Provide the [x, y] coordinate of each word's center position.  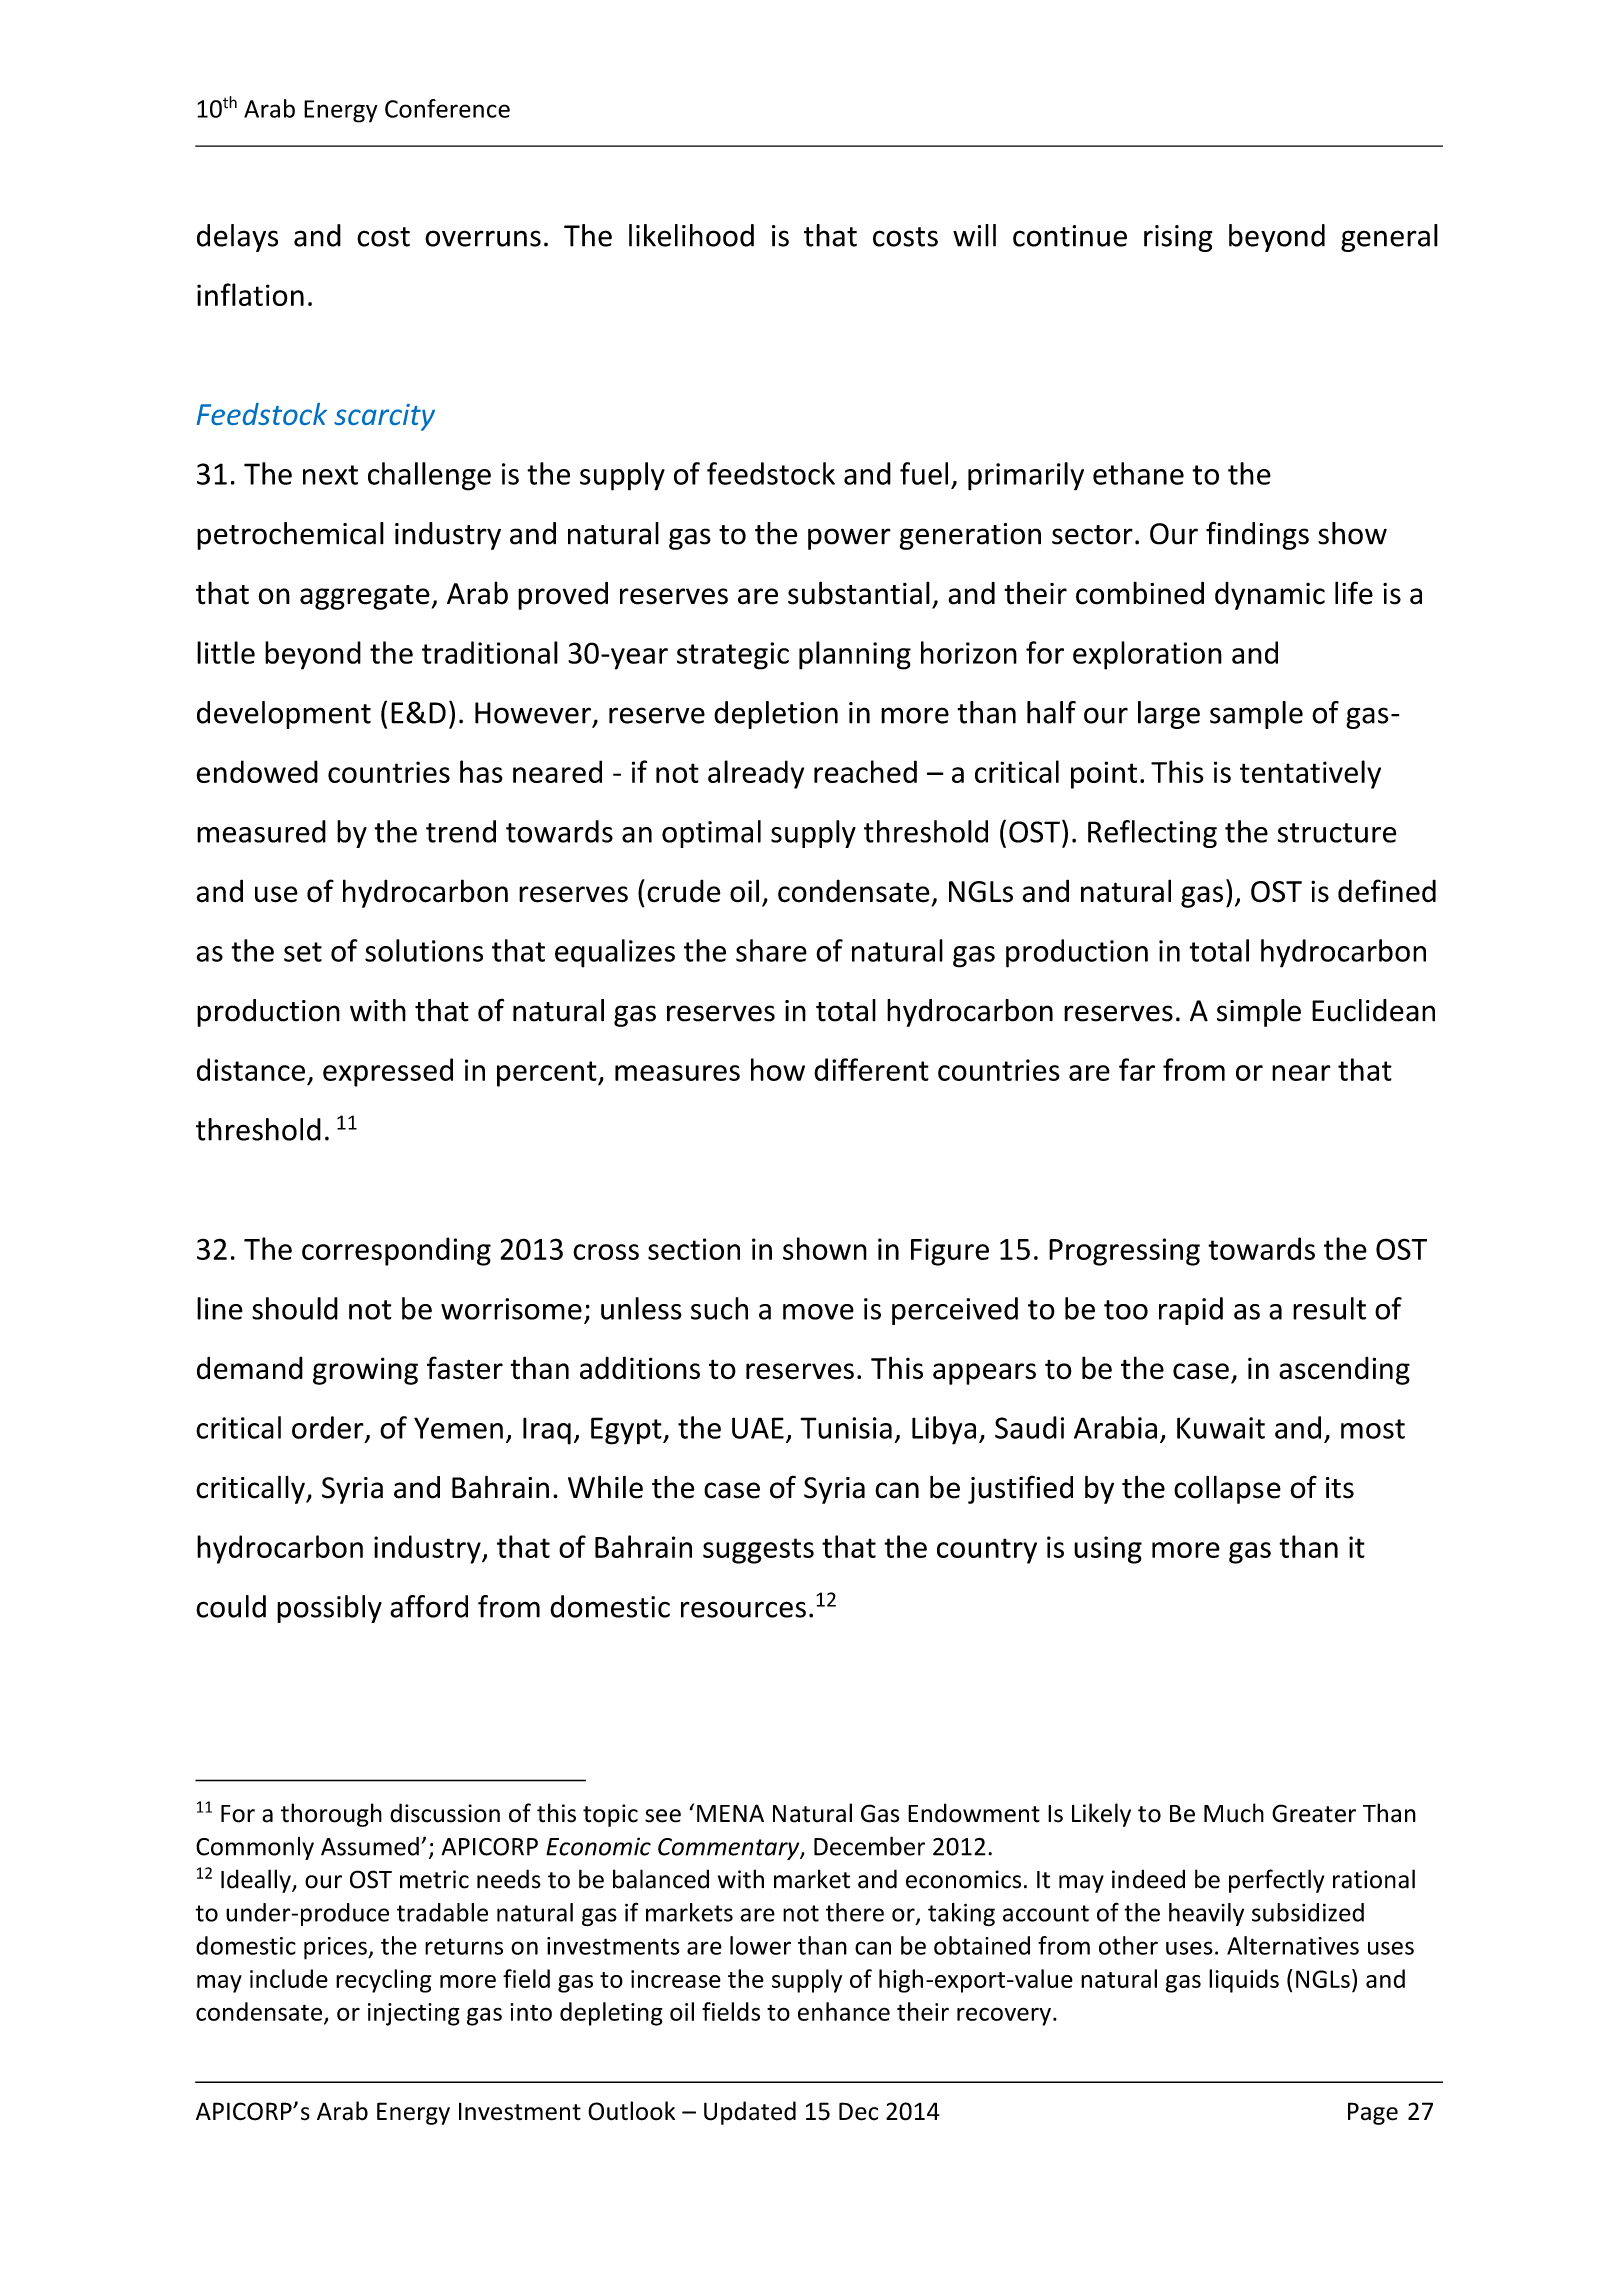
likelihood [691, 235]
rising [1178, 238]
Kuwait [1221, 1428]
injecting [414, 2014]
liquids [1244, 1981]
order [329, 1428]
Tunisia [846, 1428]
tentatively [1310, 774]
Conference [447, 108]
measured [261, 831]
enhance [844, 2011]
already [756, 774]
